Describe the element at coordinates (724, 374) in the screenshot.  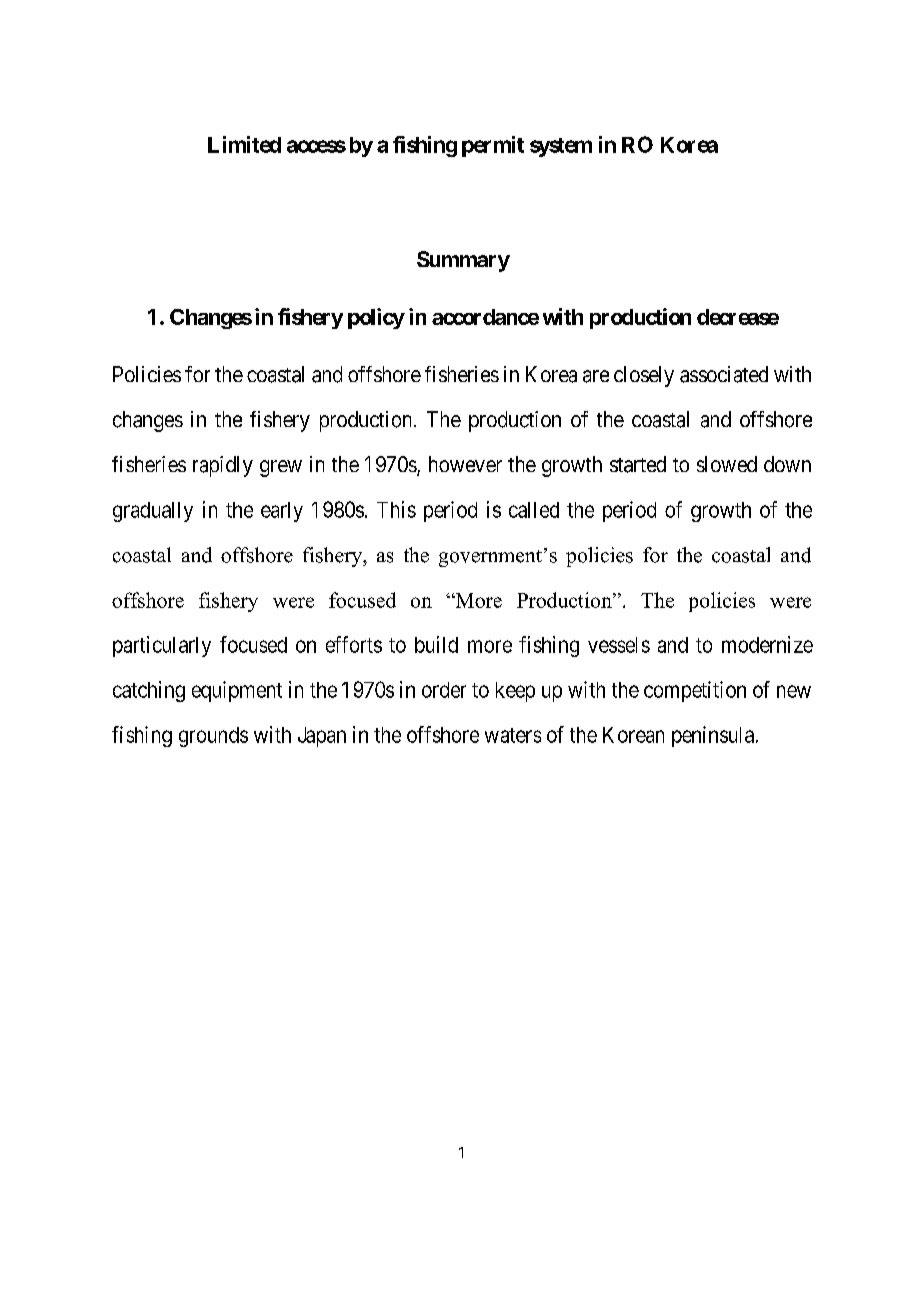
I see `associated` at that location.
